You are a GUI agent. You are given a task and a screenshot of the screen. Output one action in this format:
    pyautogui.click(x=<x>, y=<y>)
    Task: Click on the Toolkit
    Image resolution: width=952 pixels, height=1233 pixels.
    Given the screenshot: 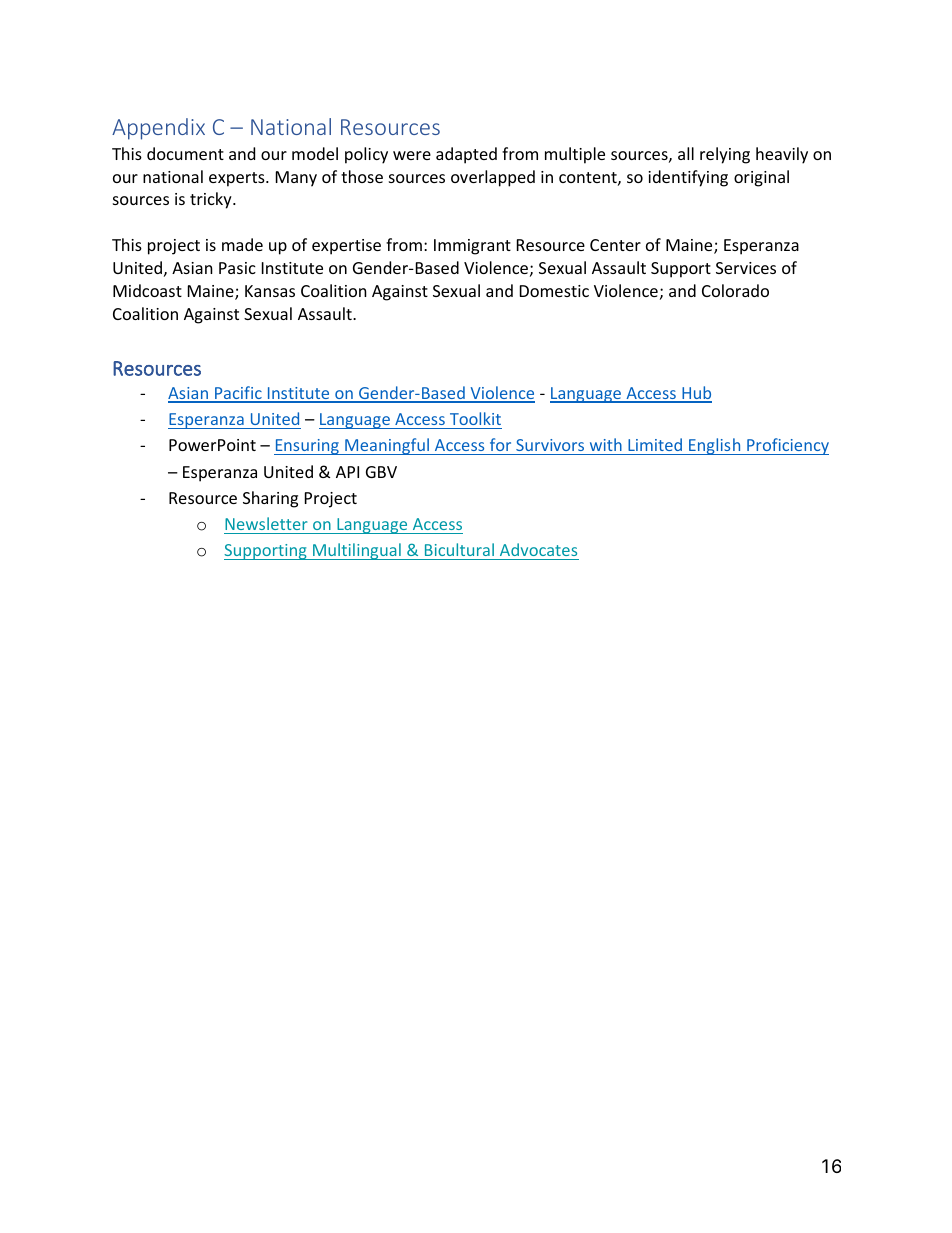 What is the action you would take?
    pyautogui.click(x=475, y=418)
